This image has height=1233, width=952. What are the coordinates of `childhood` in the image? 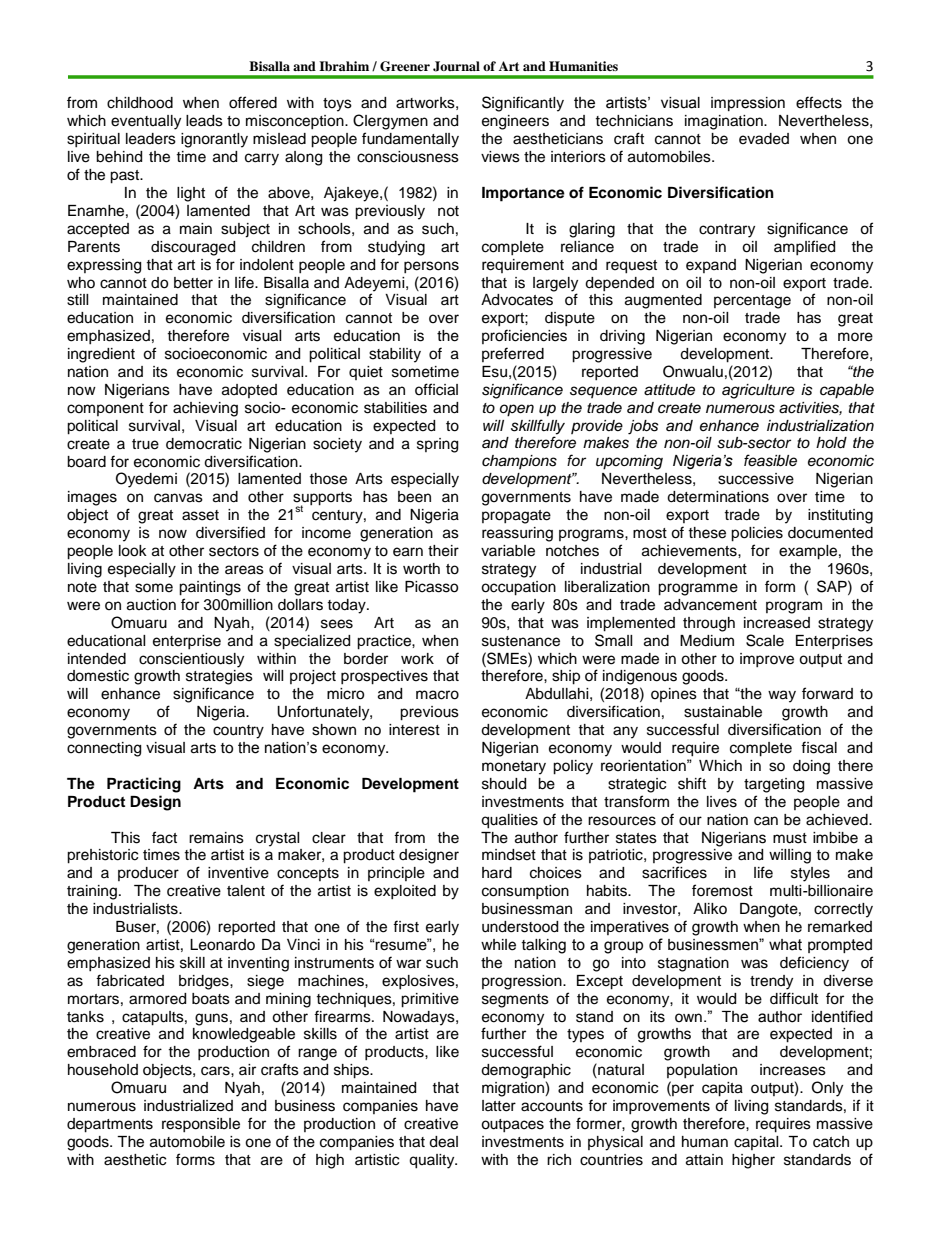 It's located at (140, 103).
